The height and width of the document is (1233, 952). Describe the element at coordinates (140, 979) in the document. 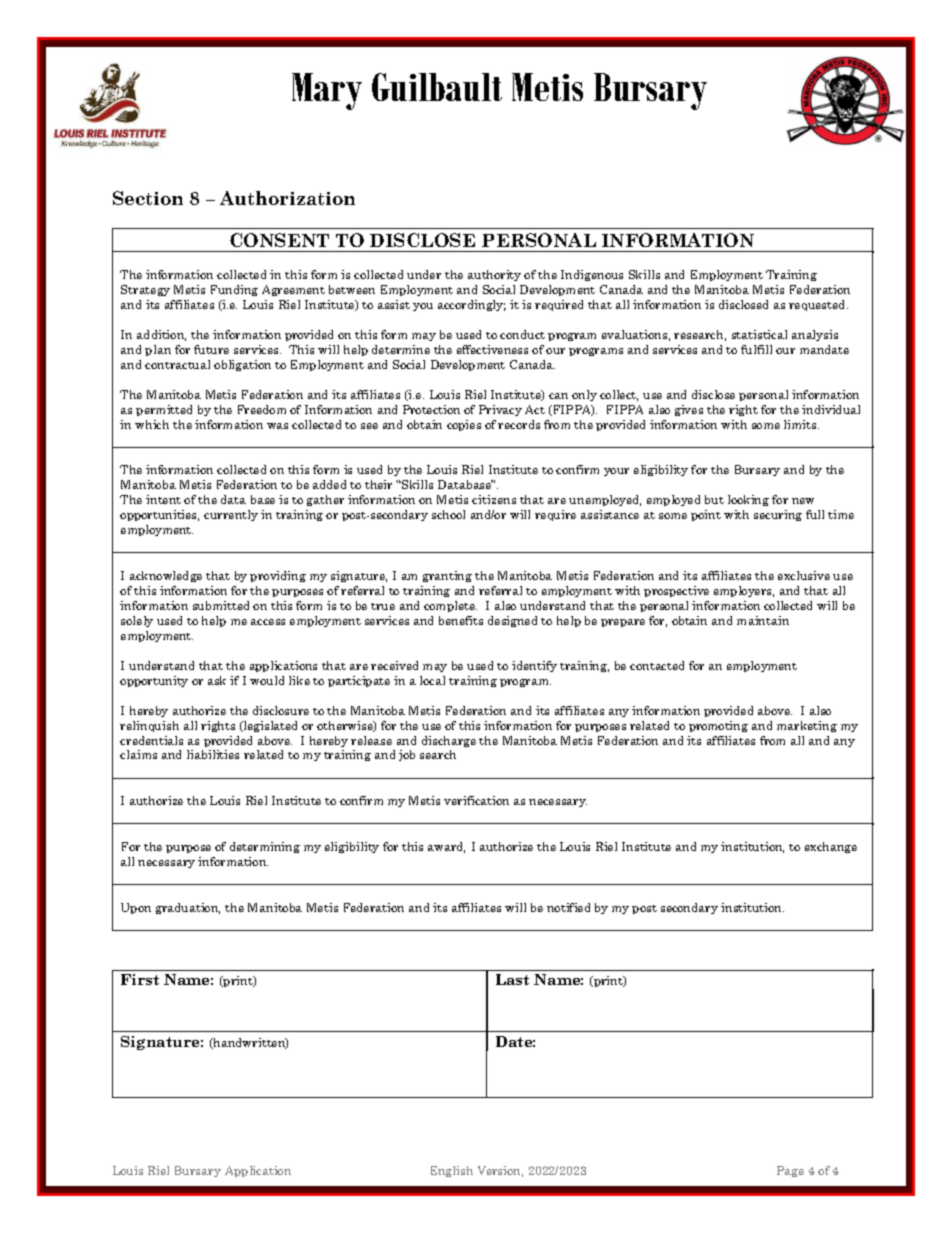

I see `First` at that location.
